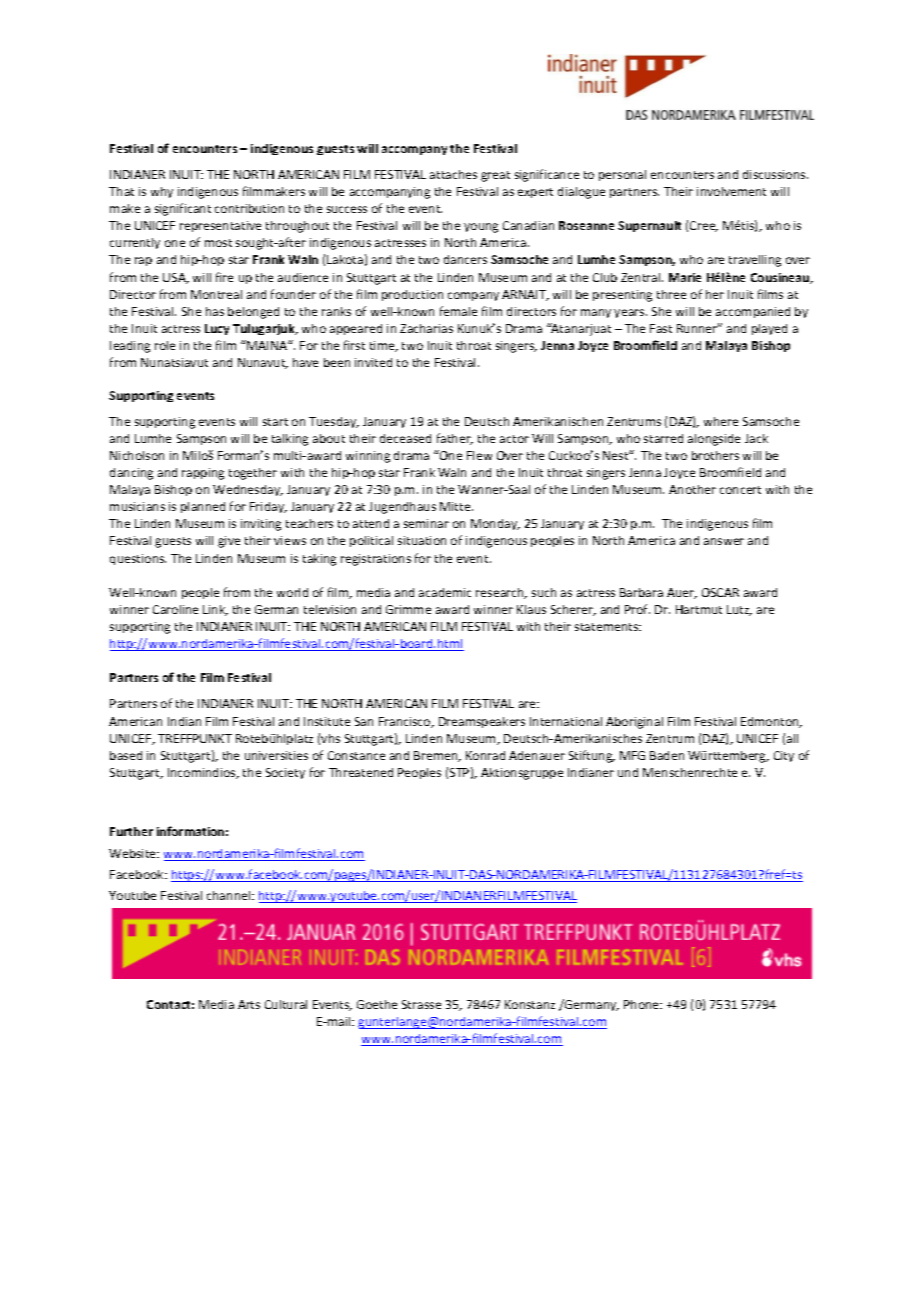  I want to click on where, so click(721, 421).
